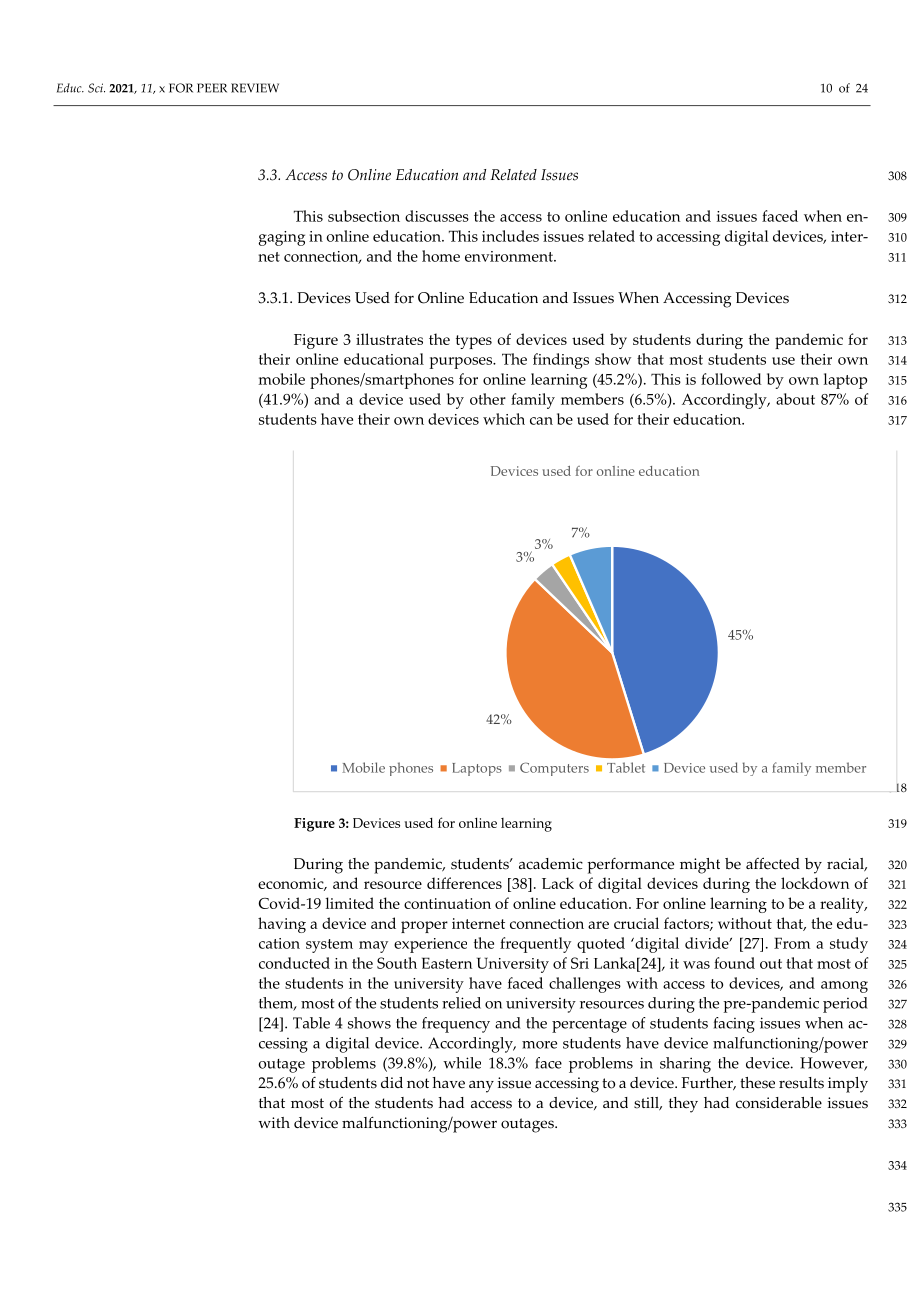 This screenshot has width=924, height=1308. Describe the element at coordinates (795, 399) in the screenshot. I see `about` at that location.
